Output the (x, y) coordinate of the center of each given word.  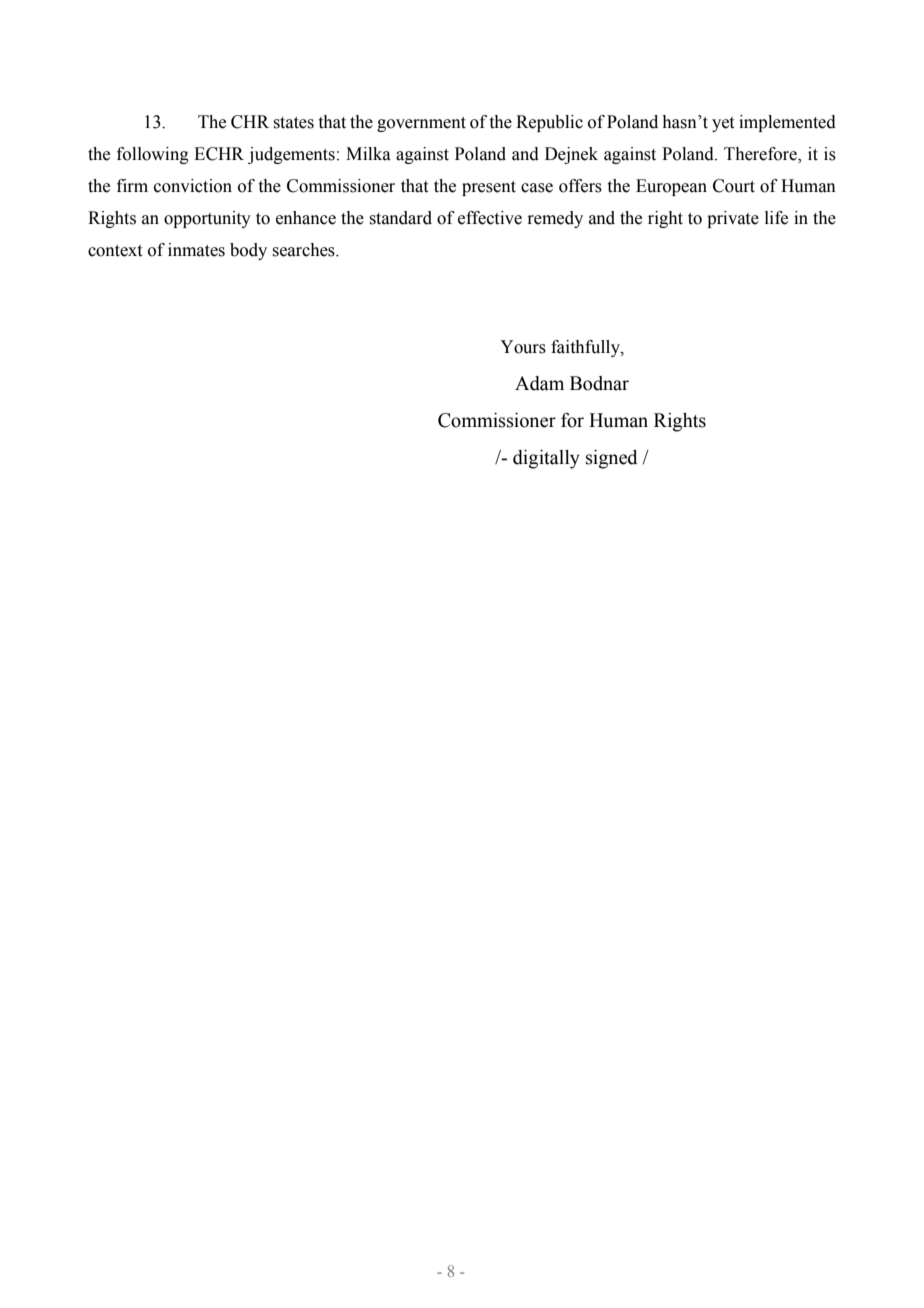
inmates (196, 250)
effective (490, 218)
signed (611, 459)
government (421, 124)
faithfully (586, 348)
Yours (523, 347)
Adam (539, 383)
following (153, 155)
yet (723, 124)
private (733, 219)
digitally (546, 459)
